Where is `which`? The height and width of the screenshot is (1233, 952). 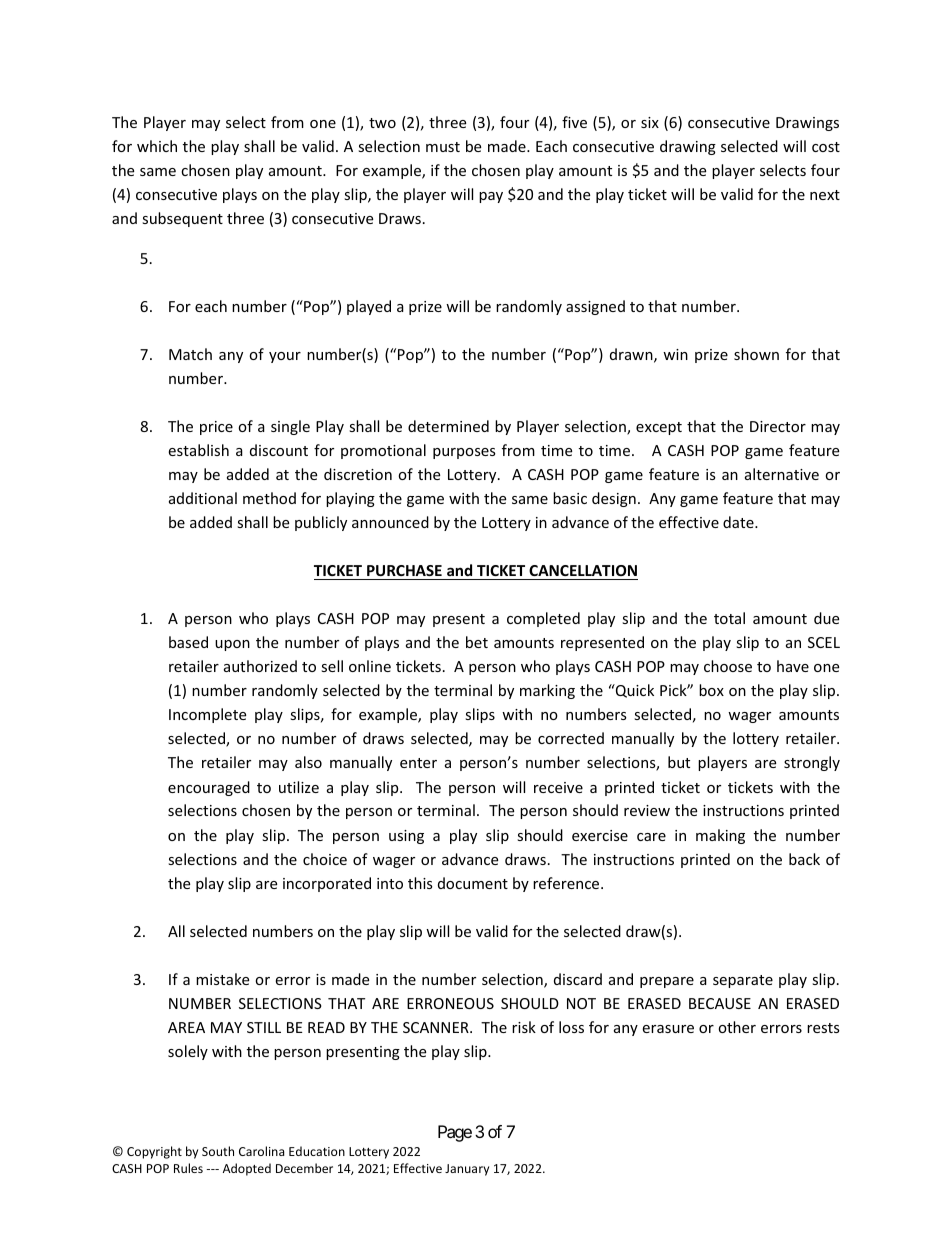 which is located at coordinates (157, 146).
